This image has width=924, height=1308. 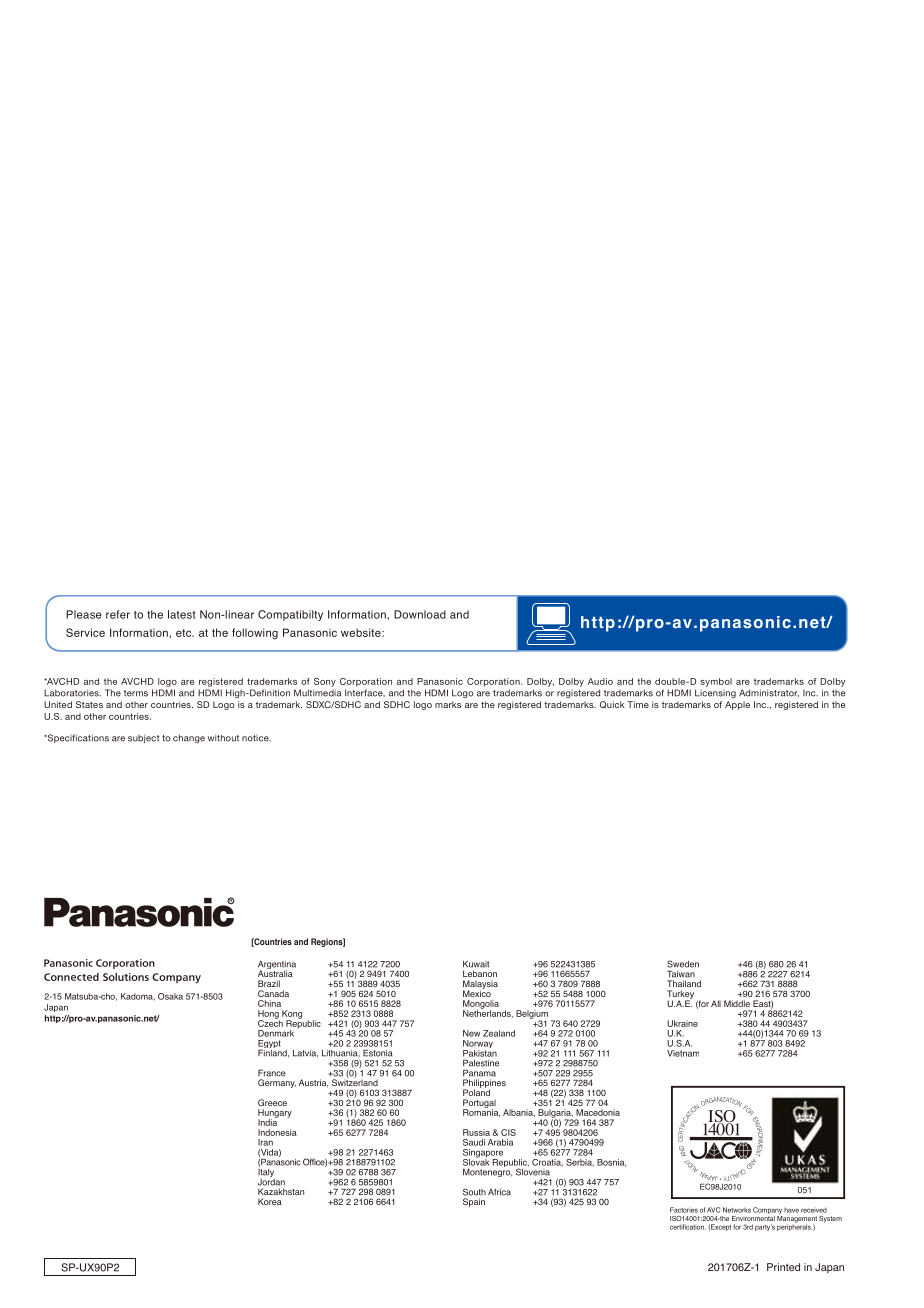 What do you see at coordinates (270, 1201) in the image?
I see `Korea` at bounding box center [270, 1201].
